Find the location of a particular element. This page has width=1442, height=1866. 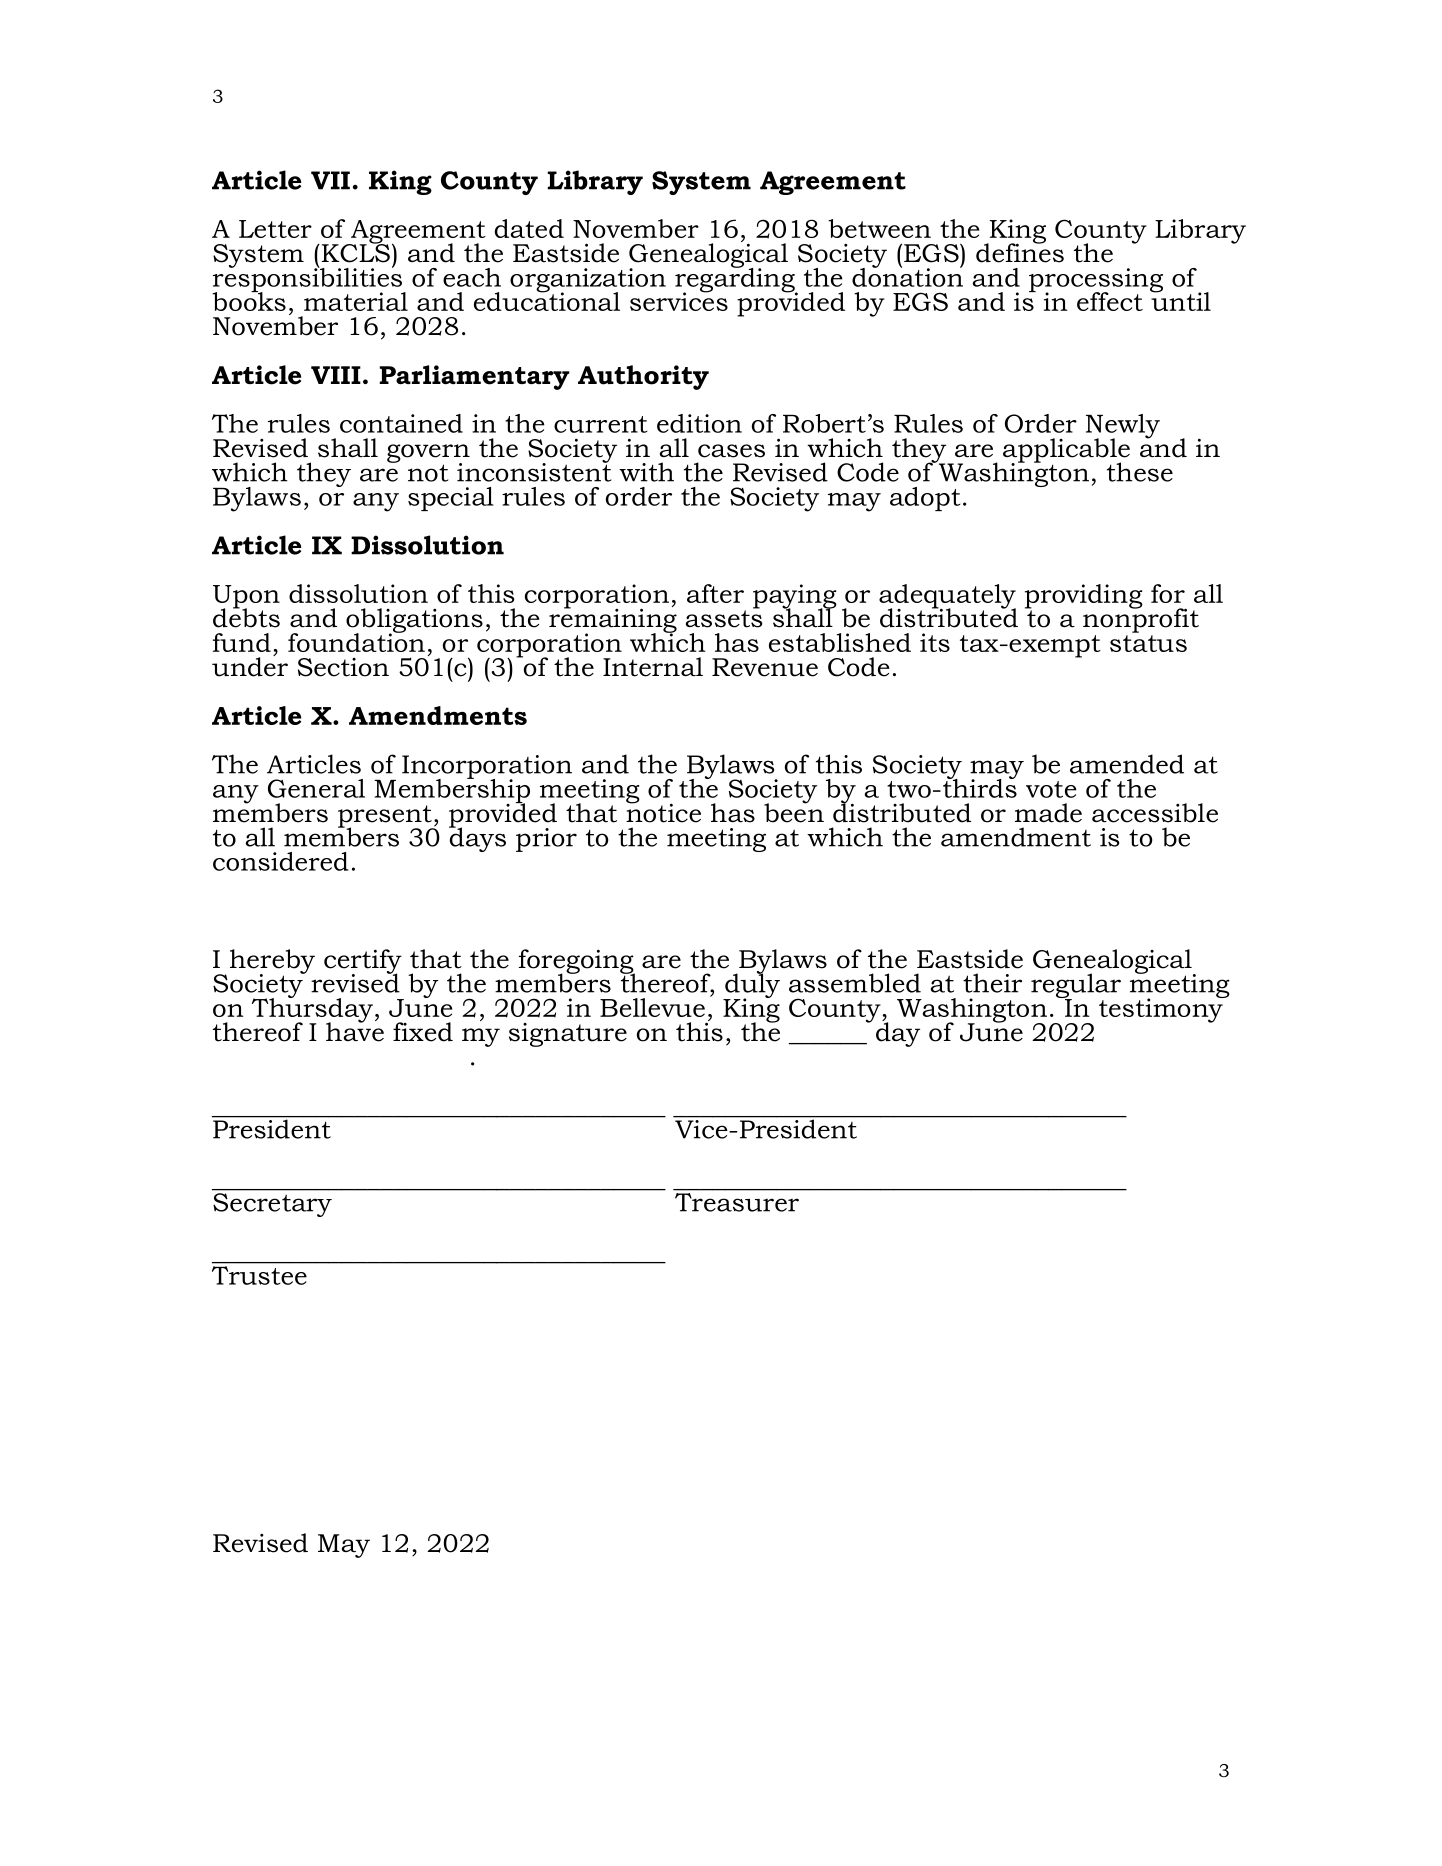

after is located at coordinates (715, 593).
